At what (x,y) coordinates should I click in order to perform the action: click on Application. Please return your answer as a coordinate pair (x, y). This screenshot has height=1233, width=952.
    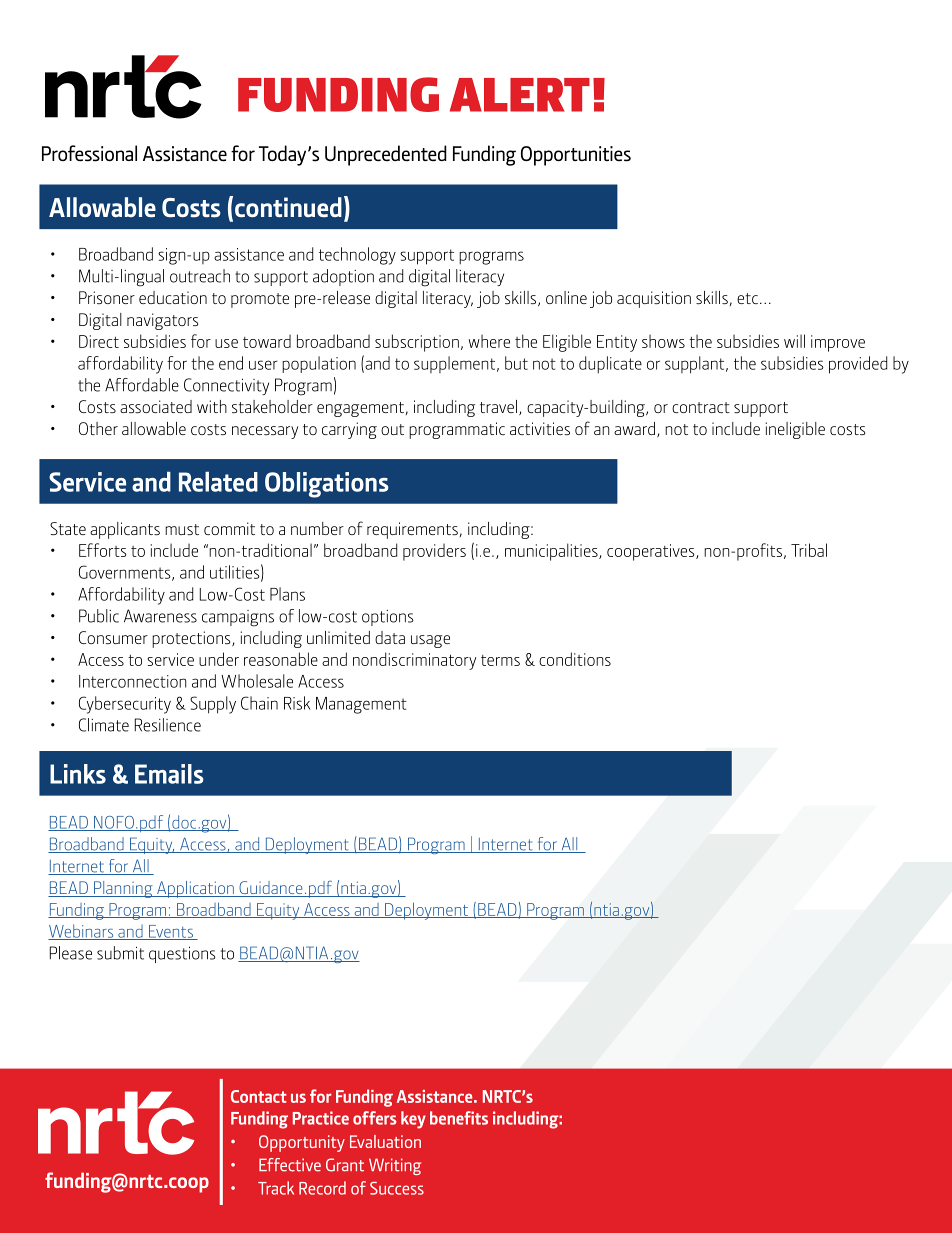
    Looking at the image, I should click on (195, 889).
